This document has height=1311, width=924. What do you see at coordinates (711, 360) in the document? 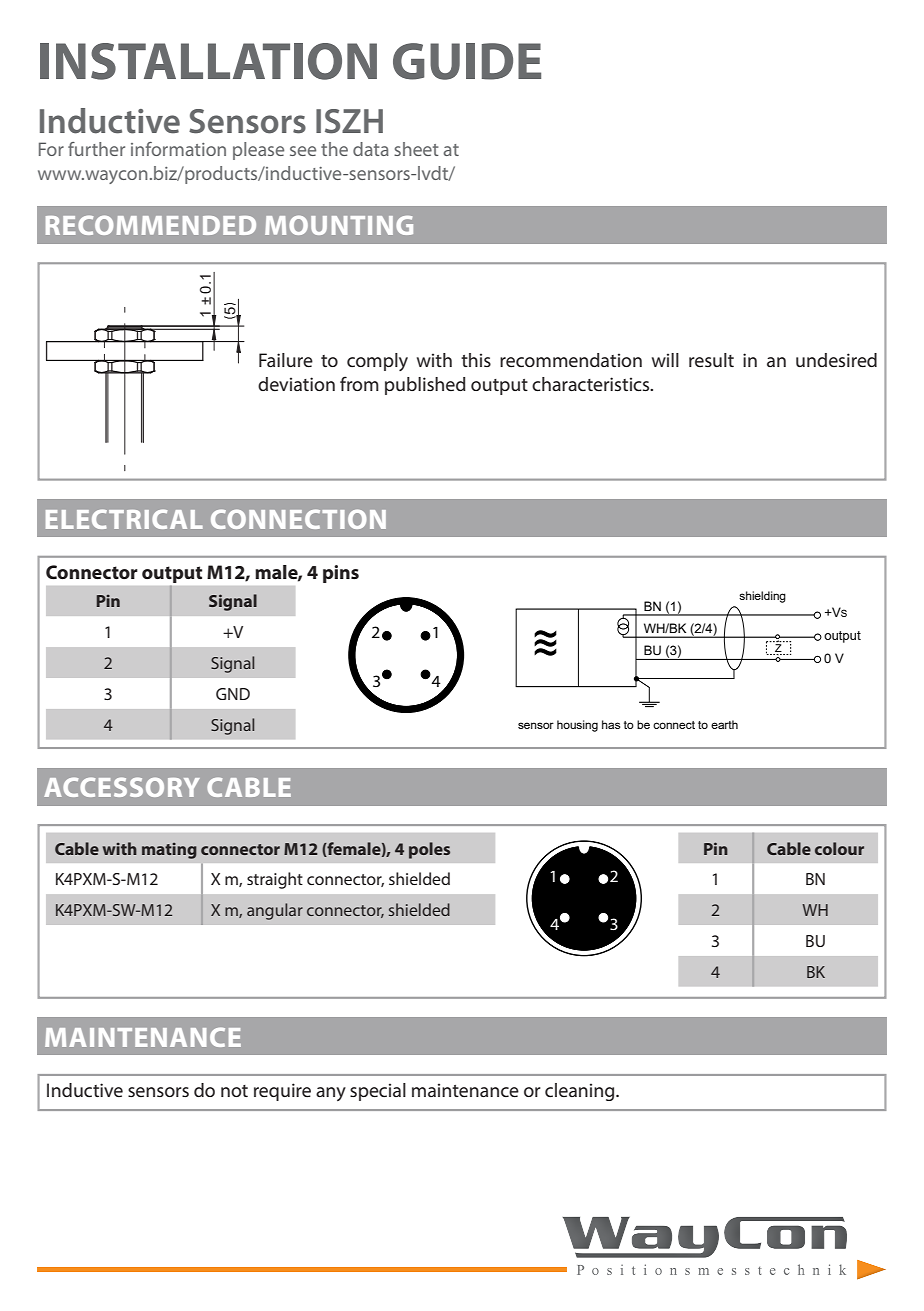
I see `result` at bounding box center [711, 360].
